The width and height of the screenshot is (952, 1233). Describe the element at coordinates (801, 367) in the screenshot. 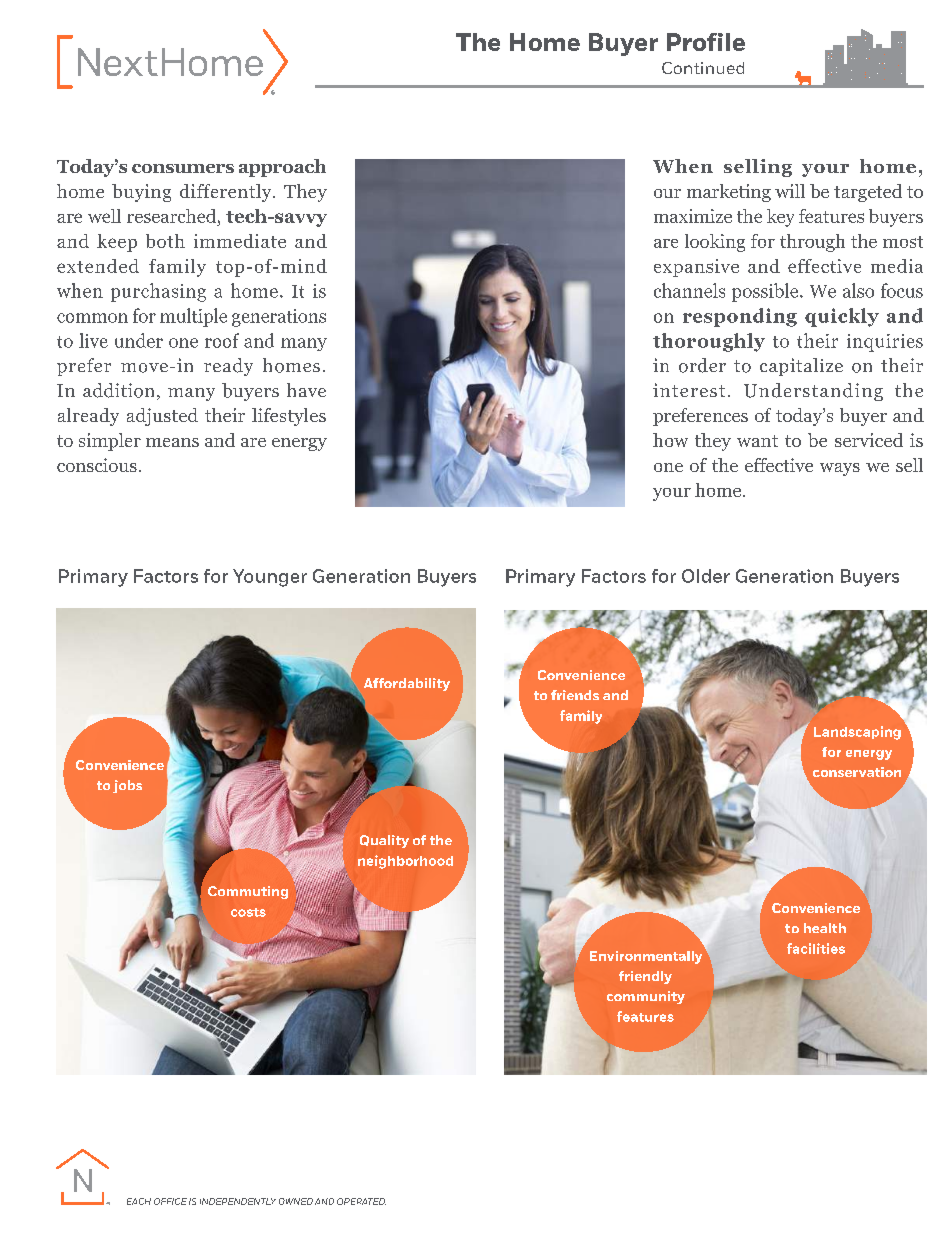

I see `capitalize` at that location.
